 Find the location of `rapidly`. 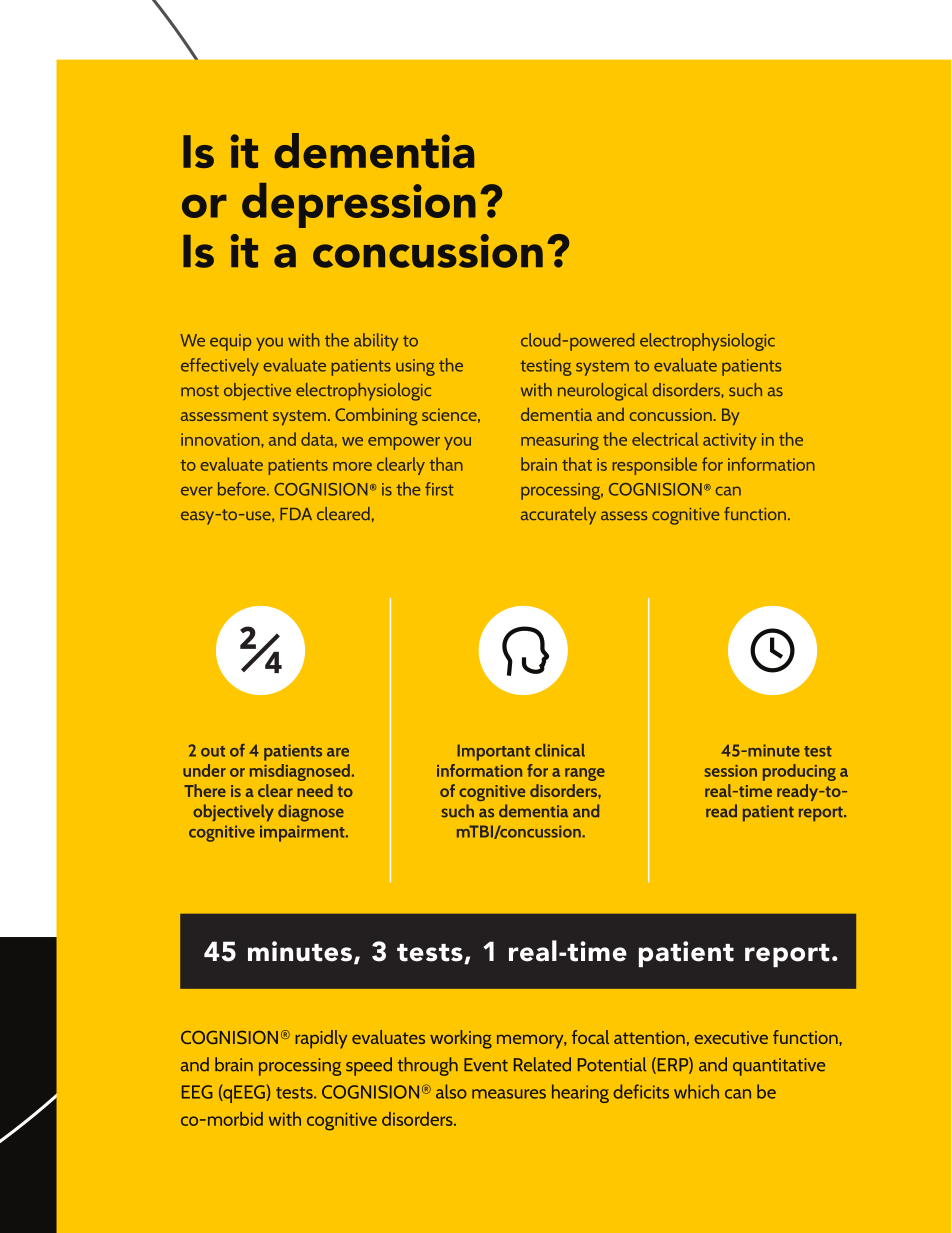

rapidly is located at coordinates (321, 1039).
